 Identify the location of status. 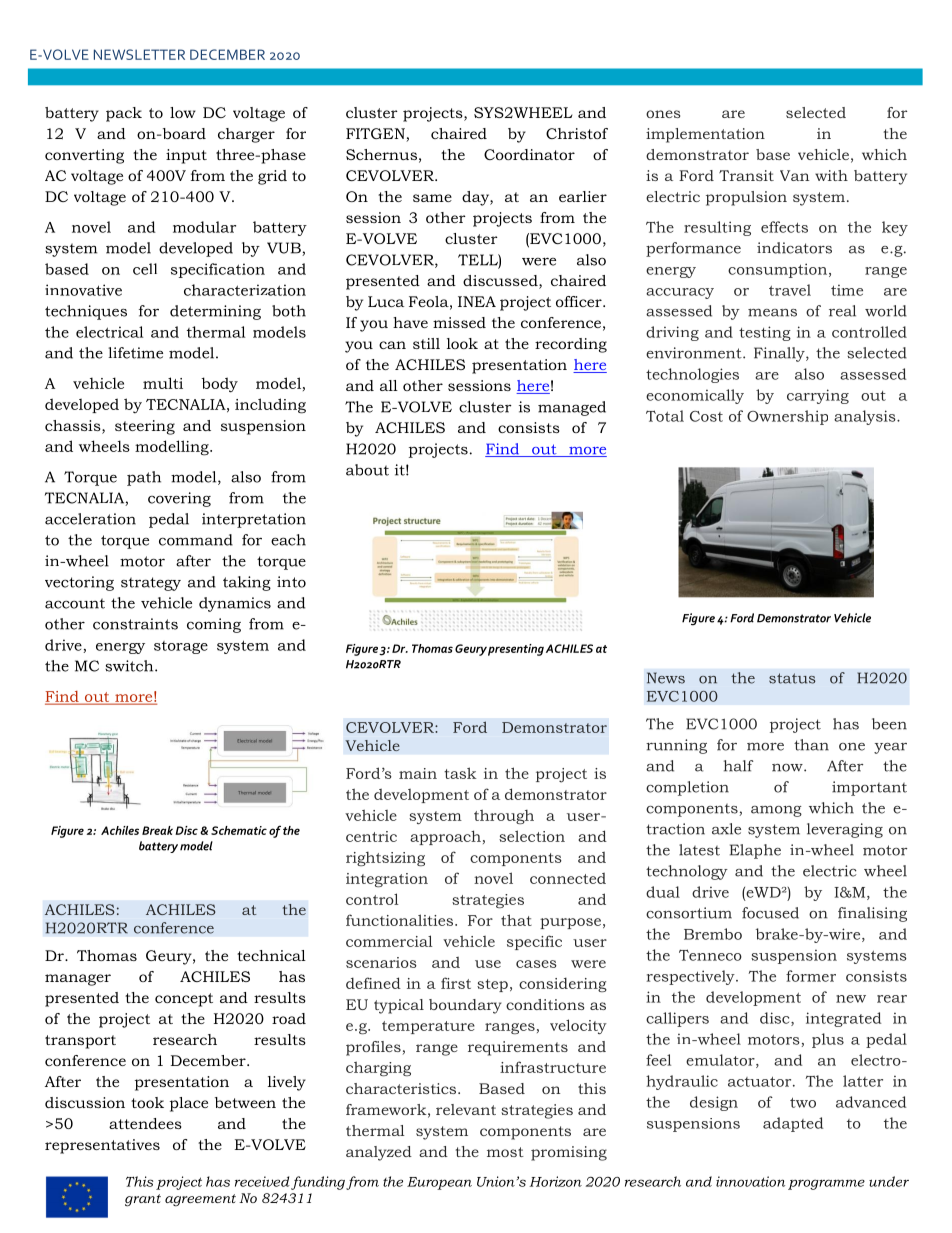
(792, 678).
